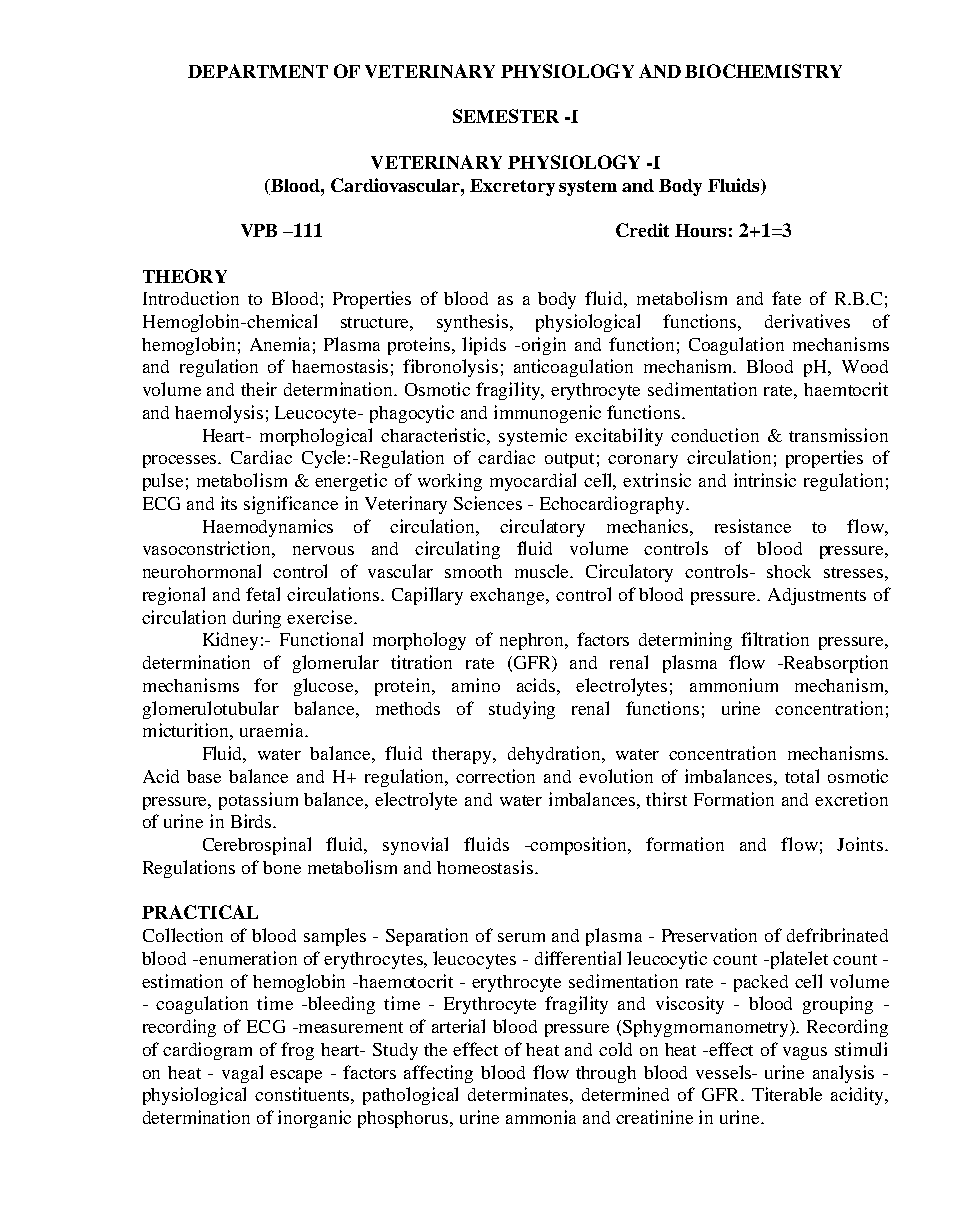 The image size is (980, 1222). Describe the element at coordinates (258, 71) in the document. I see `DEPARTMENT` at that location.
